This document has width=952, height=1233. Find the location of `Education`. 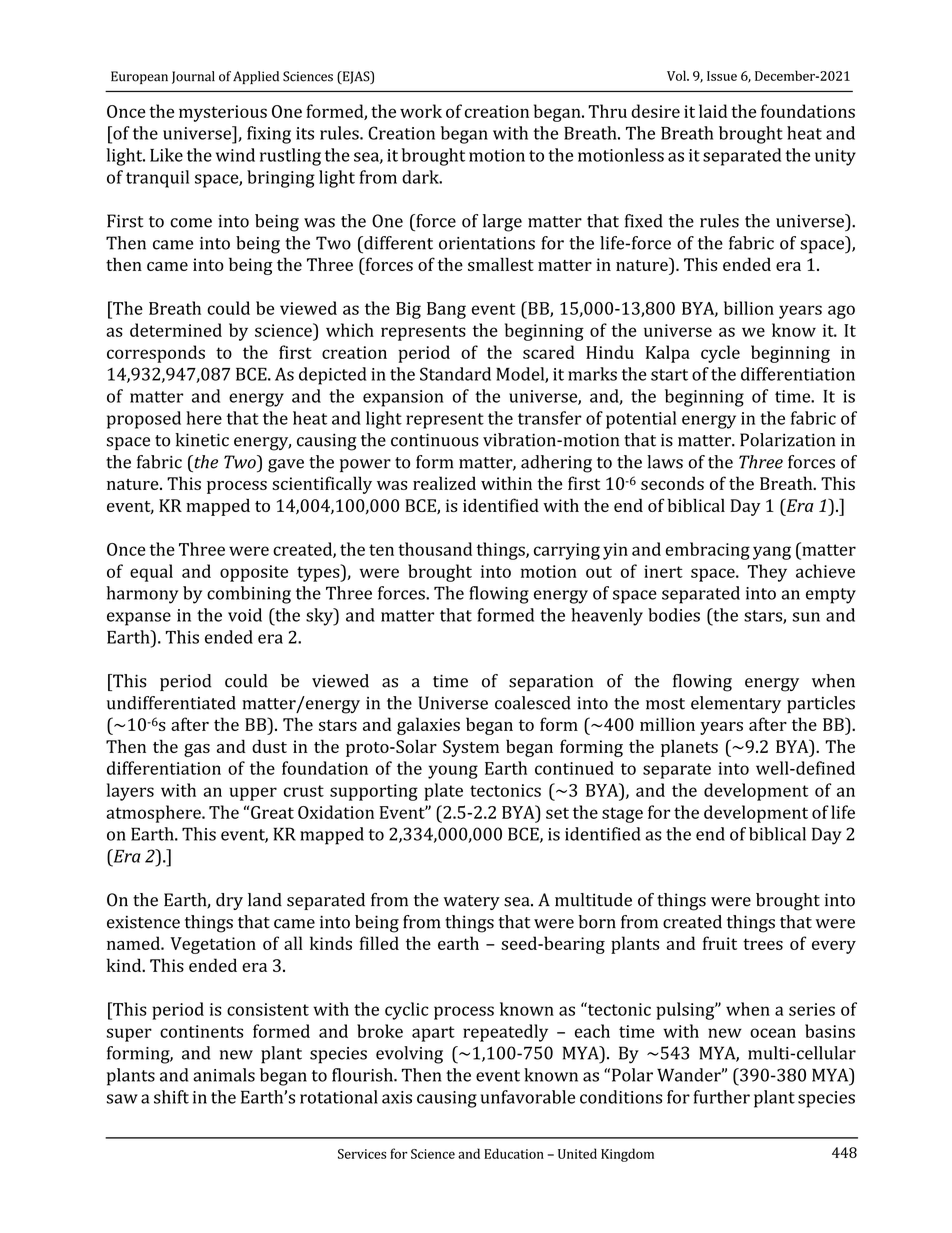

Education is located at coordinates (514, 1153).
